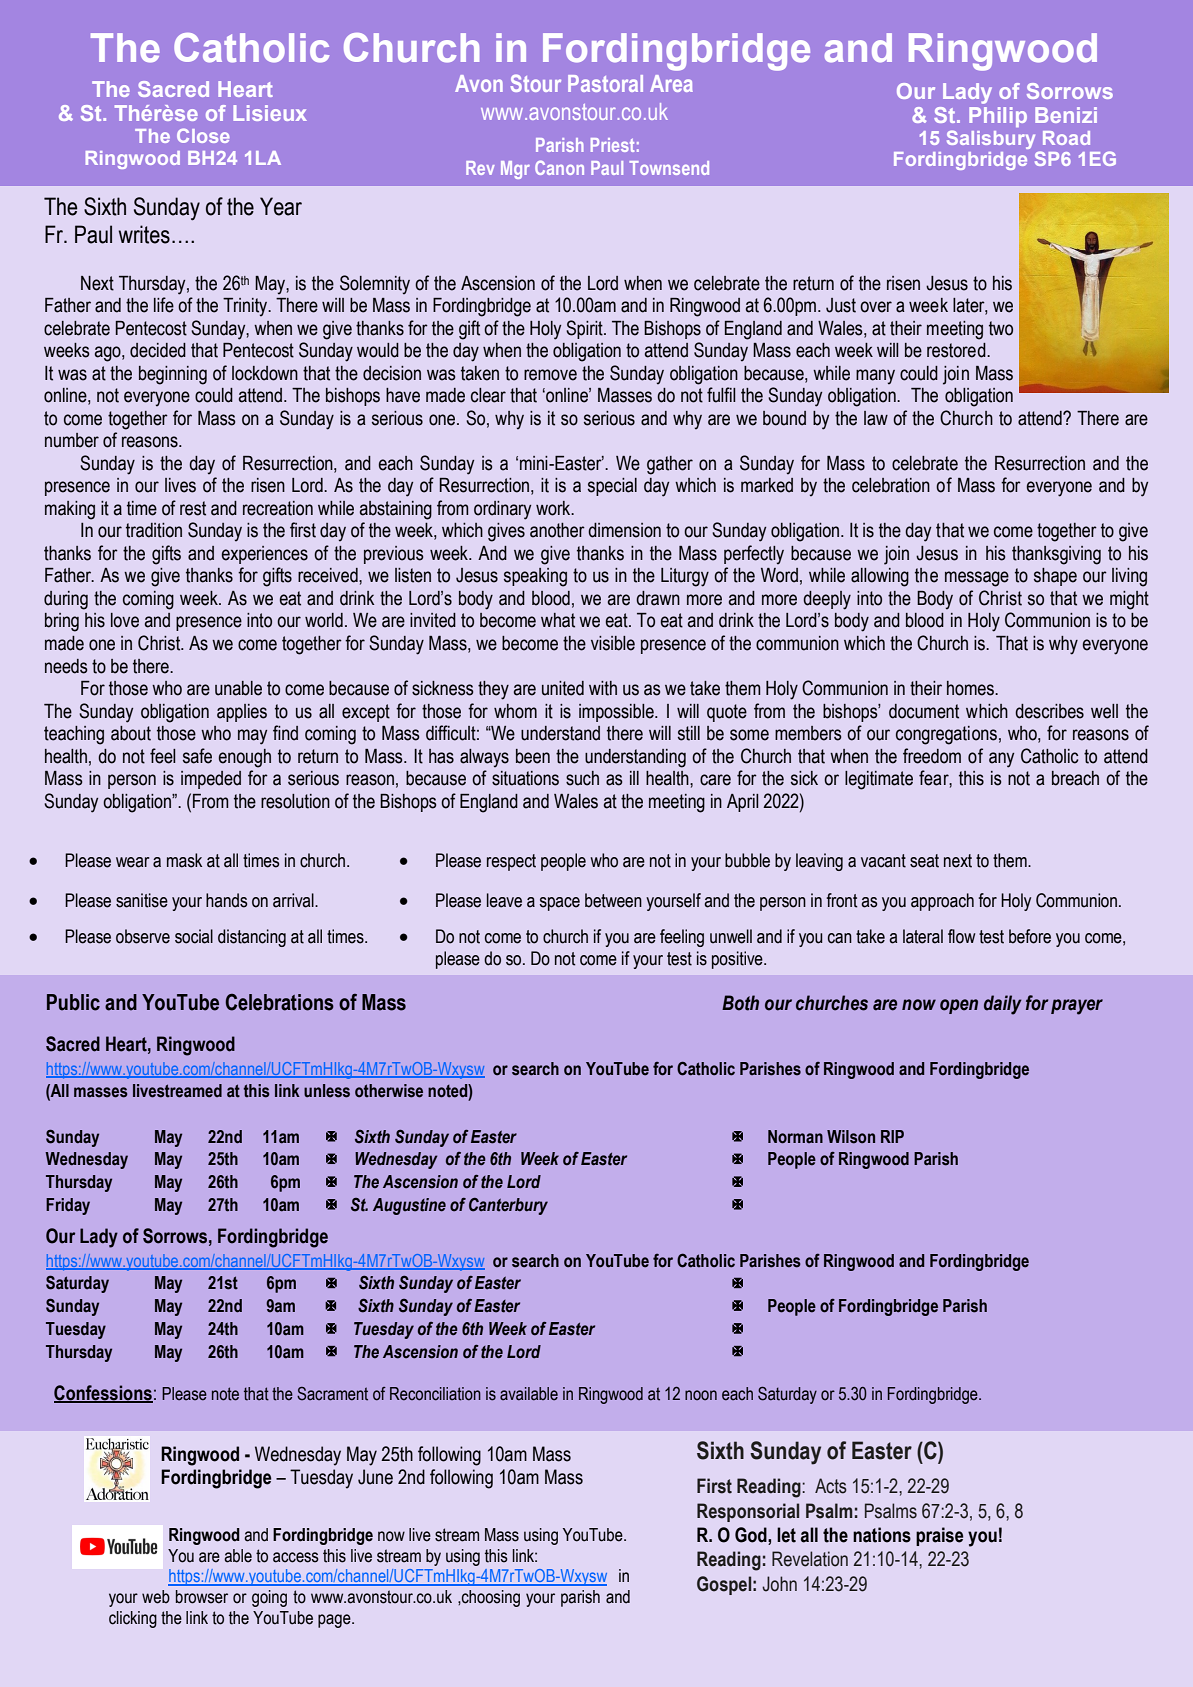 The width and height of the screenshot is (1193, 1687). Describe the element at coordinates (977, 579) in the screenshot. I see `message` at that location.
